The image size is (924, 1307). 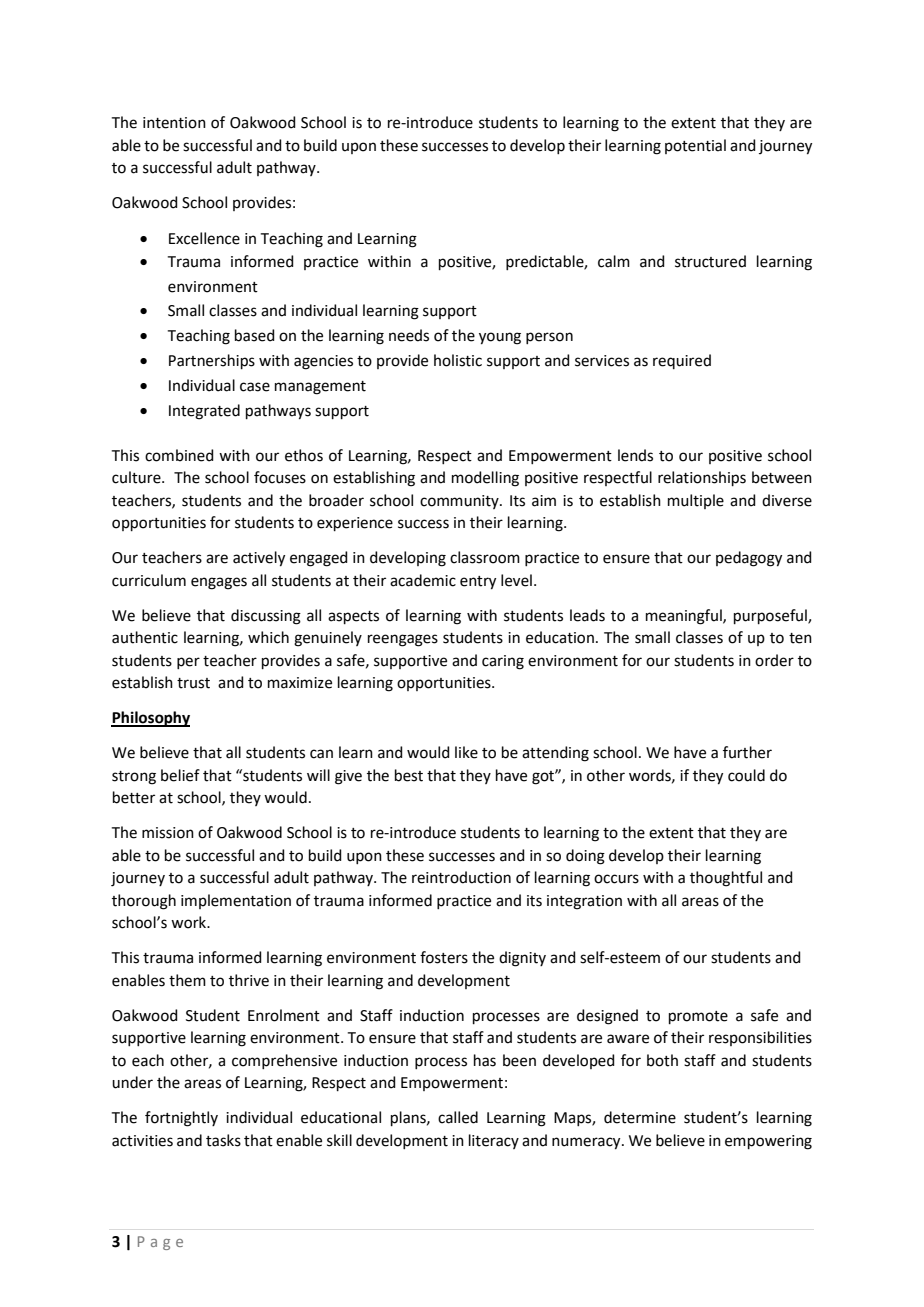 What do you see at coordinates (614, 261) in the screenshot?
I see `calm` at bounding box center [614, 261].
